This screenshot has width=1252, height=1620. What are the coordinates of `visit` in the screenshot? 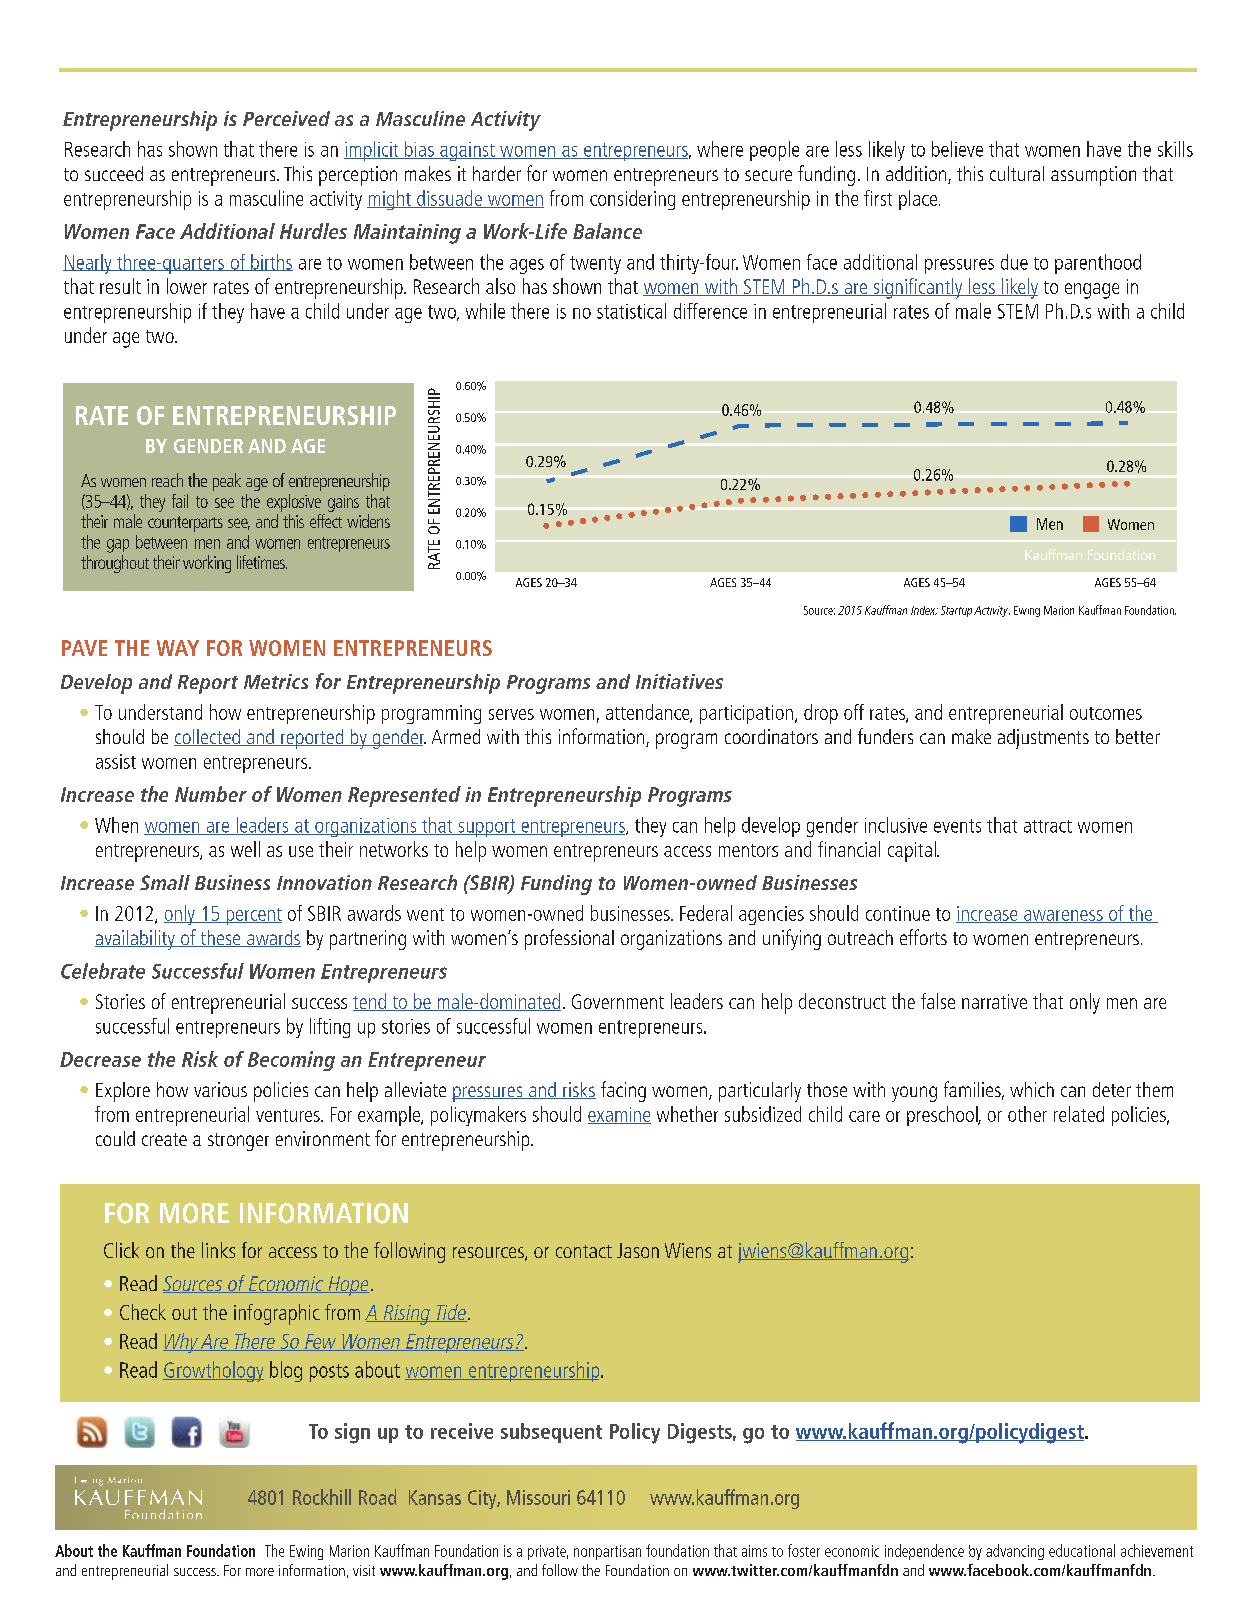 It's located at (364, 1570).
